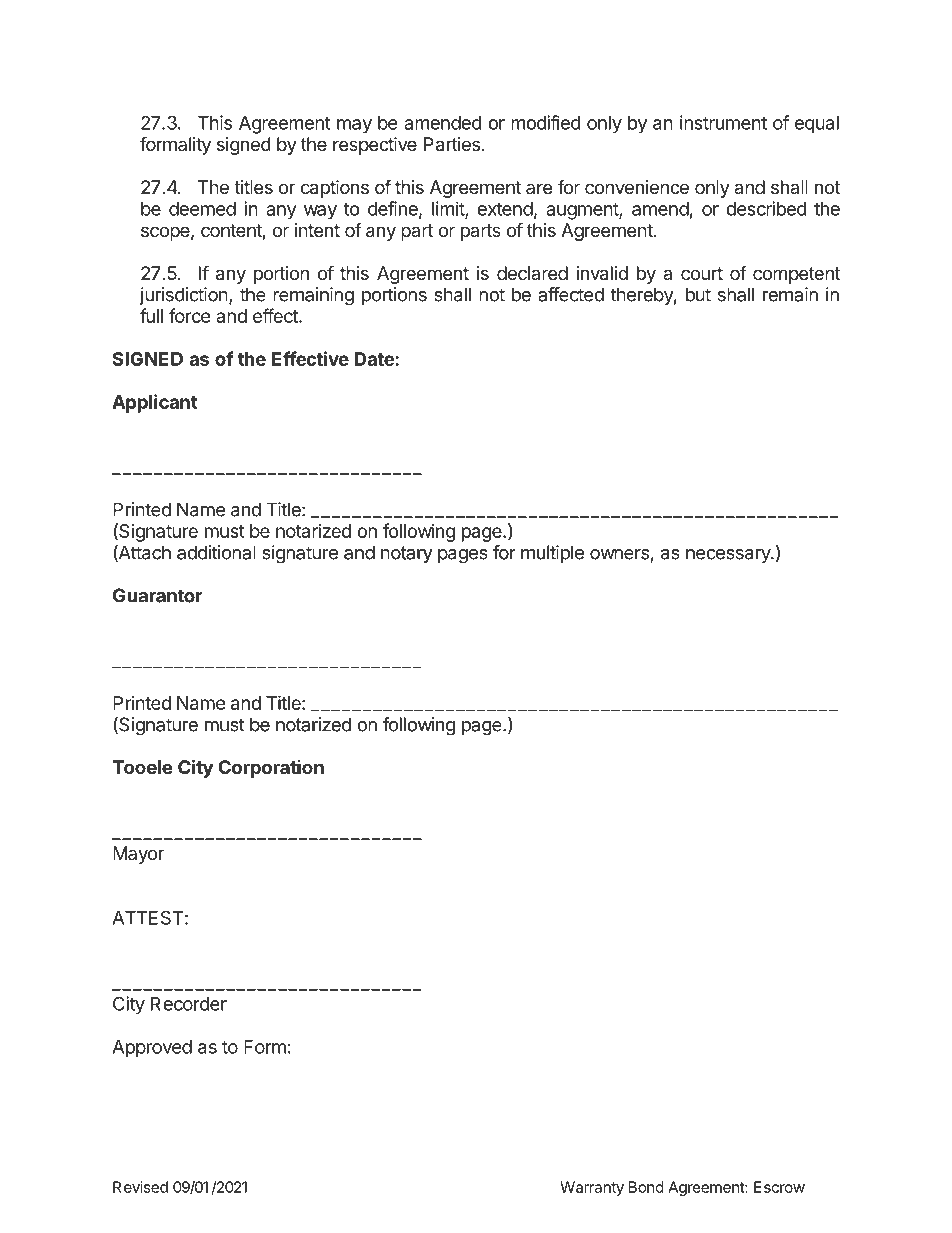 The height and width of the screenshot is (1233, 952). Describe the element at coordinates (138, 855) in the screenshot. I see `Mayor` at that location.
